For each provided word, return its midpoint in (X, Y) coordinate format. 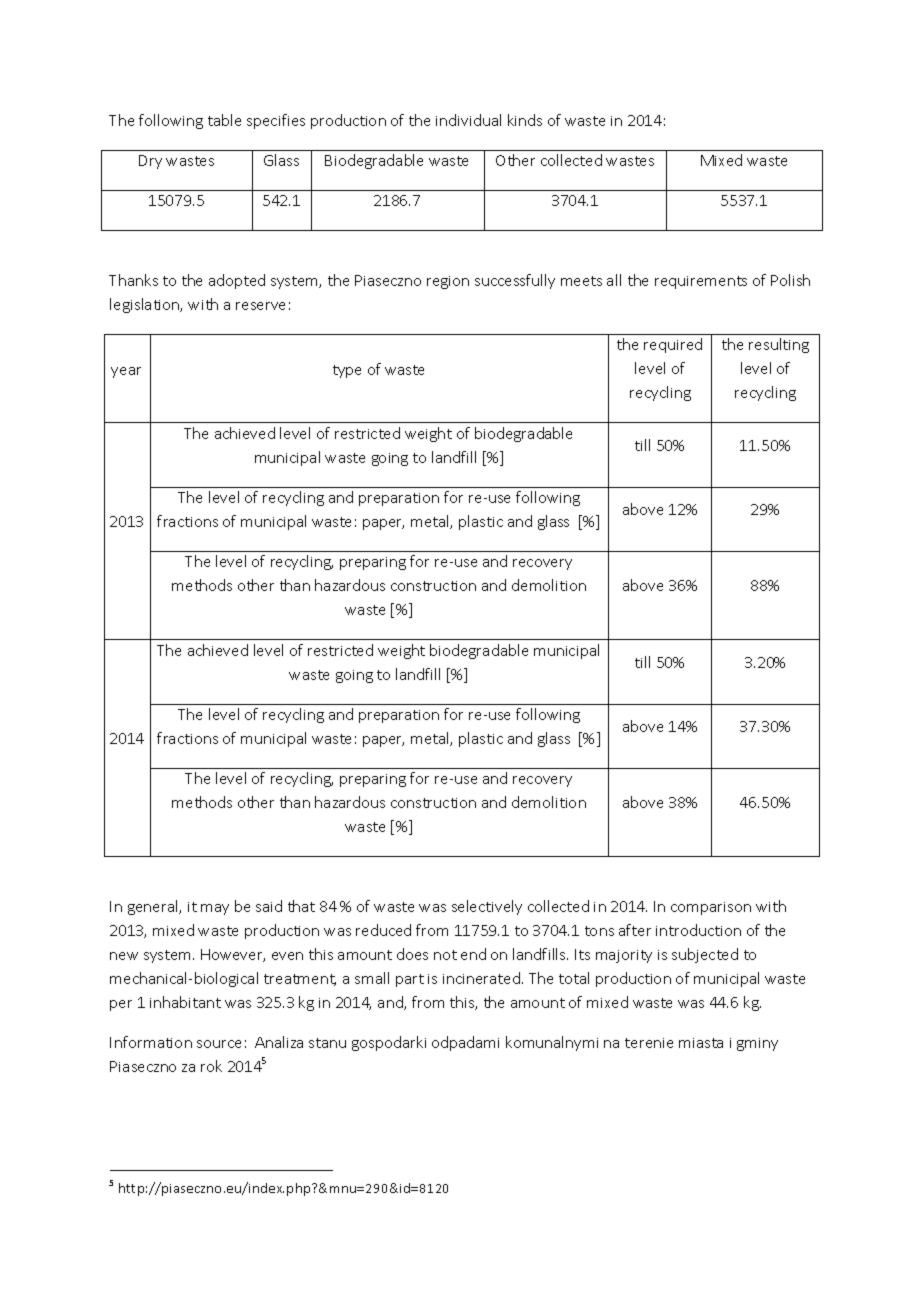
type (347, 371)
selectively (487, 907)
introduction (698, 930)
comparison (711, 908)
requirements (701, 282)
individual (468, 120)
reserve (260, 306)
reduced (383, 930)
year (126, 372)
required (673, 345)
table (224, 120)
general (154, 907)
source (219, 1044)
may (215, 909)
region (448, 282)
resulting (779, 345)
